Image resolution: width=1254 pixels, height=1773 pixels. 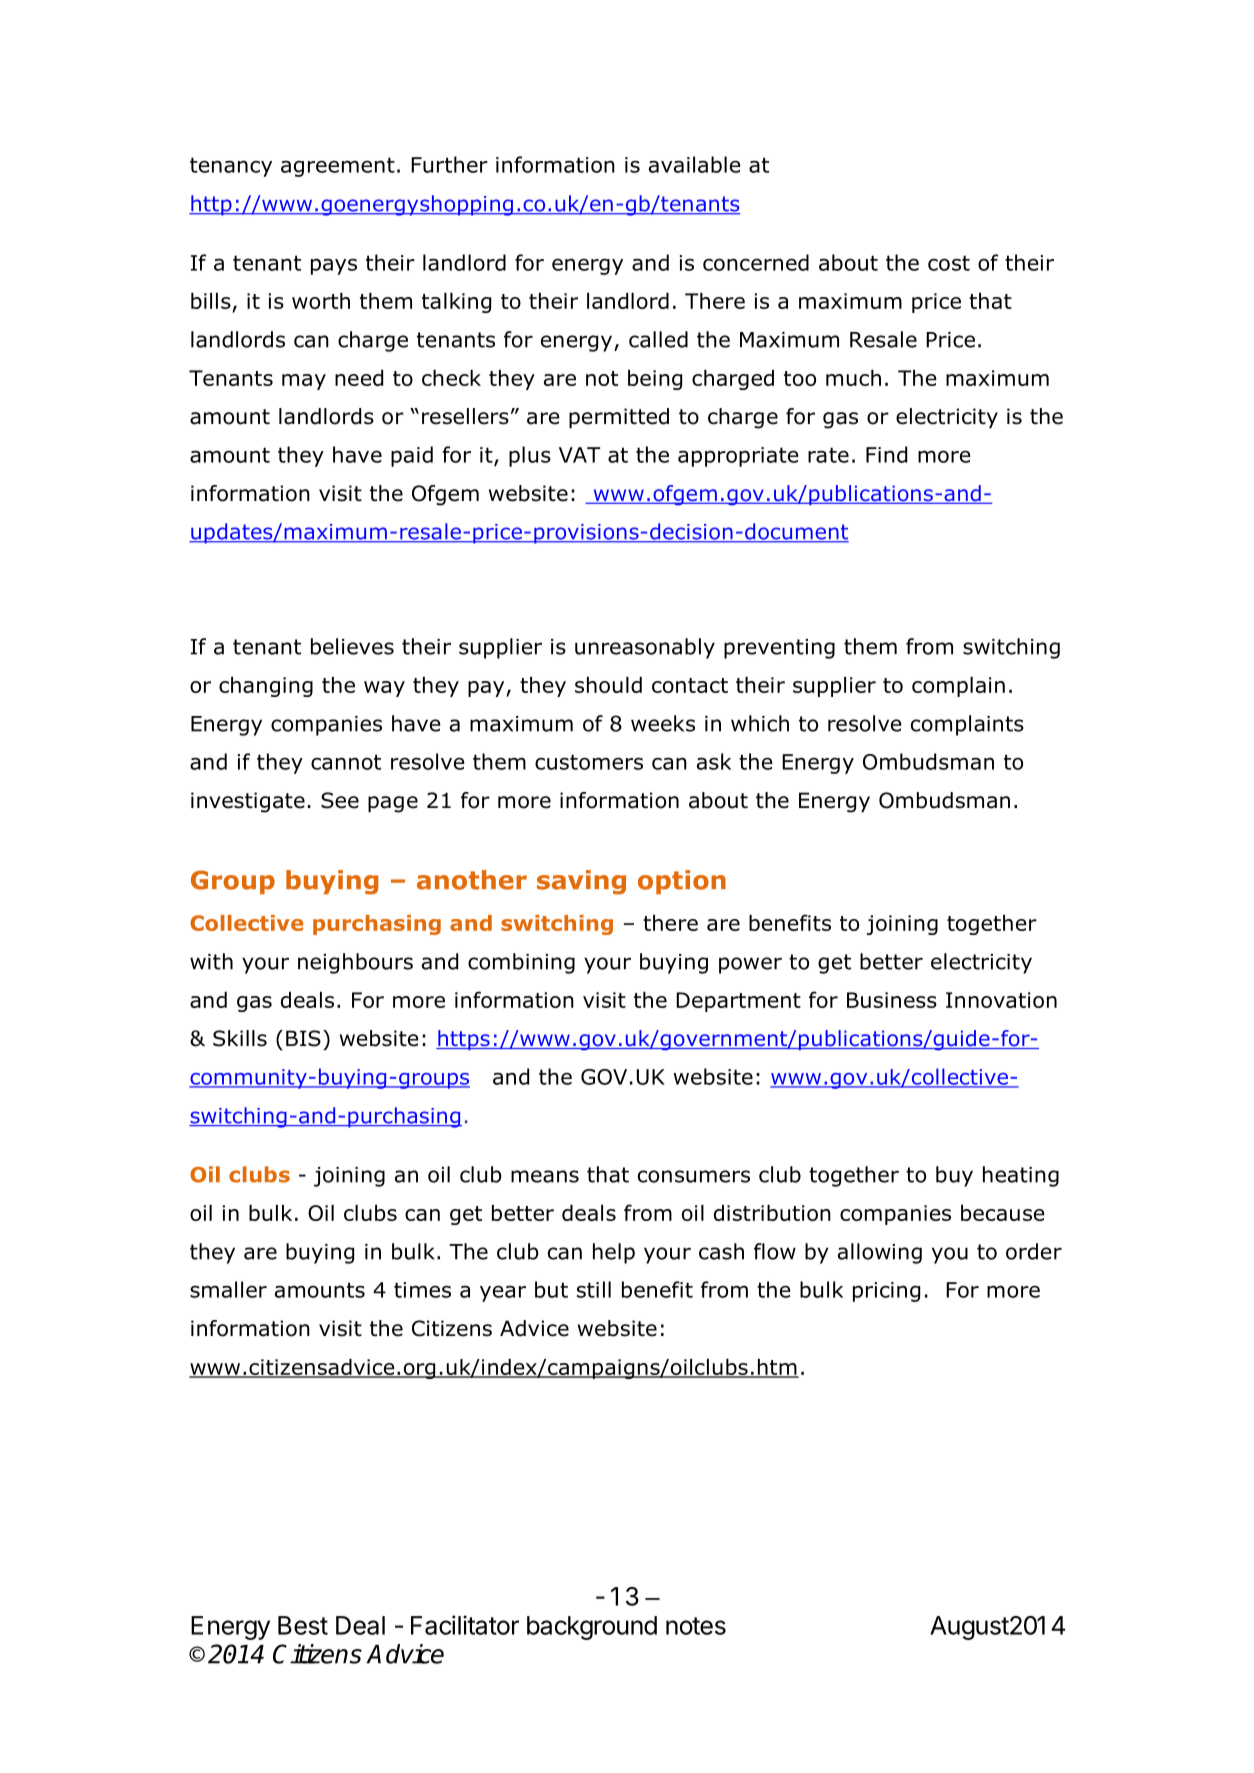 I want to click on neighbours, so click(x=355, y=963).
